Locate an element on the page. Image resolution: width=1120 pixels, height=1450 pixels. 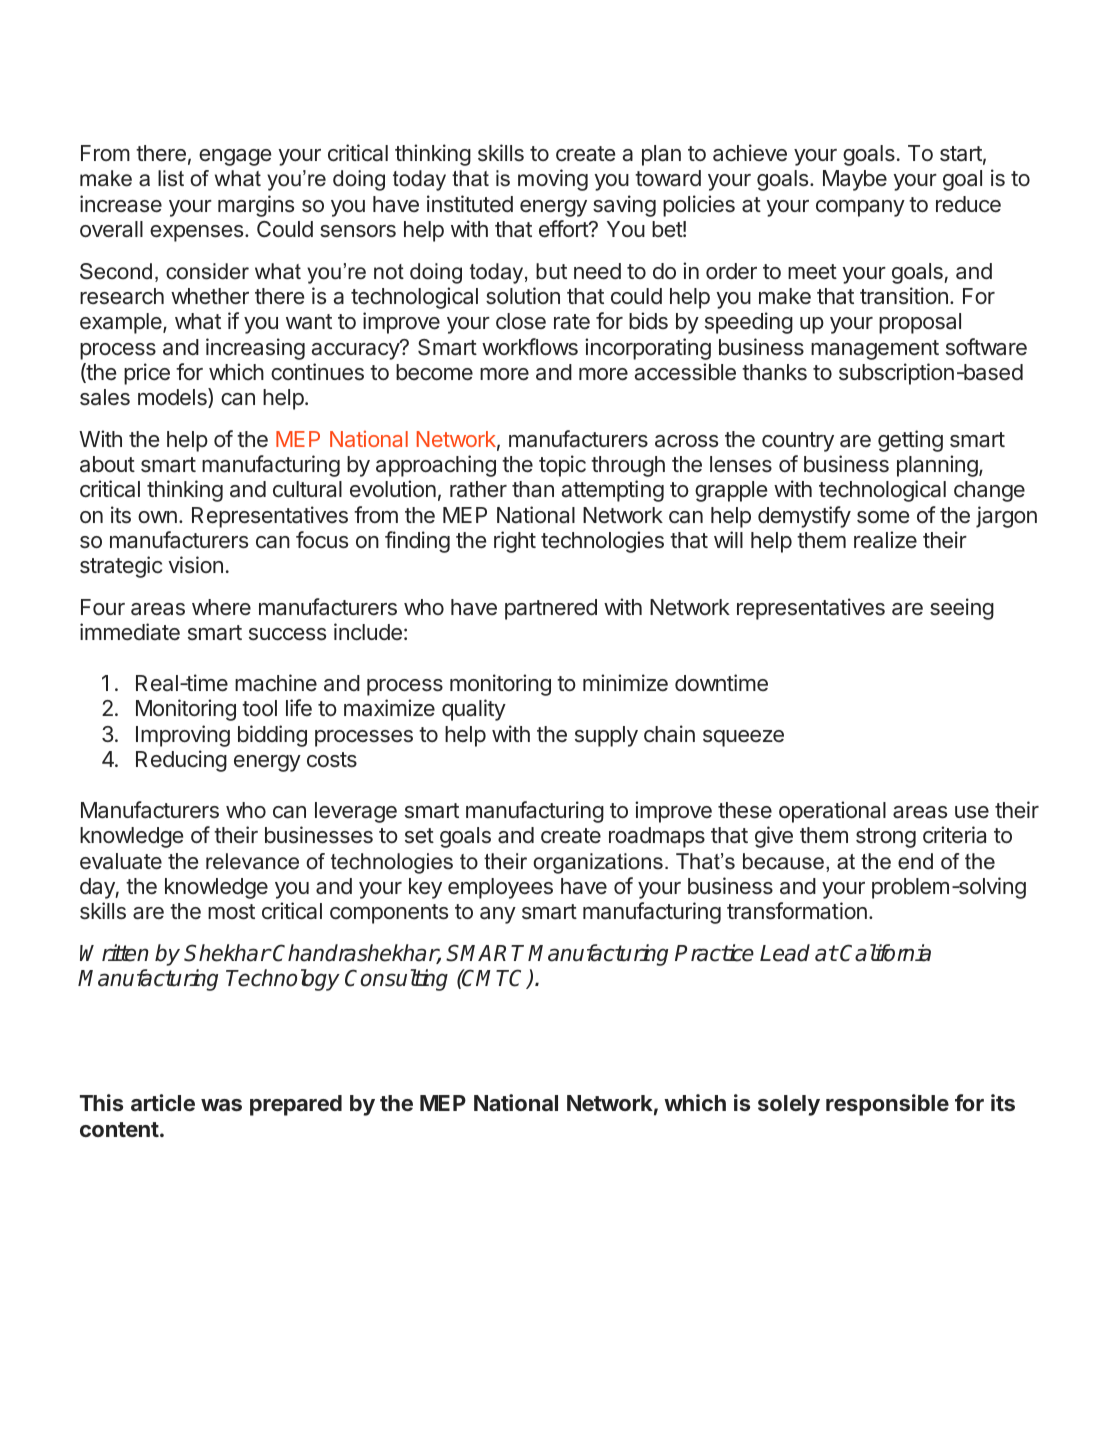
was is located at coordinates (221, 1105).
